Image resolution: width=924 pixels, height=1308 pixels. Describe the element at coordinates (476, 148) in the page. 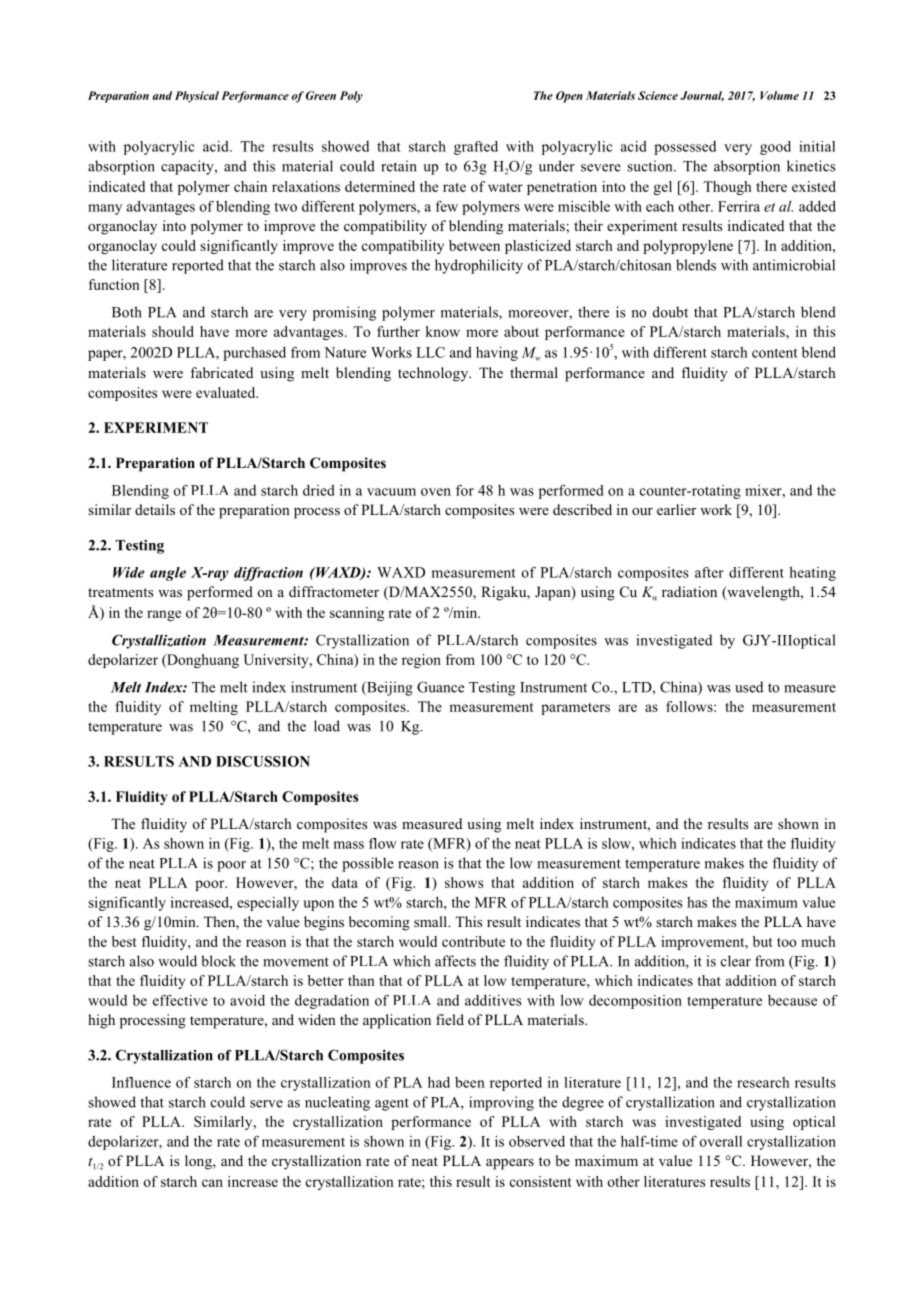

I see `grafted` at that location.
